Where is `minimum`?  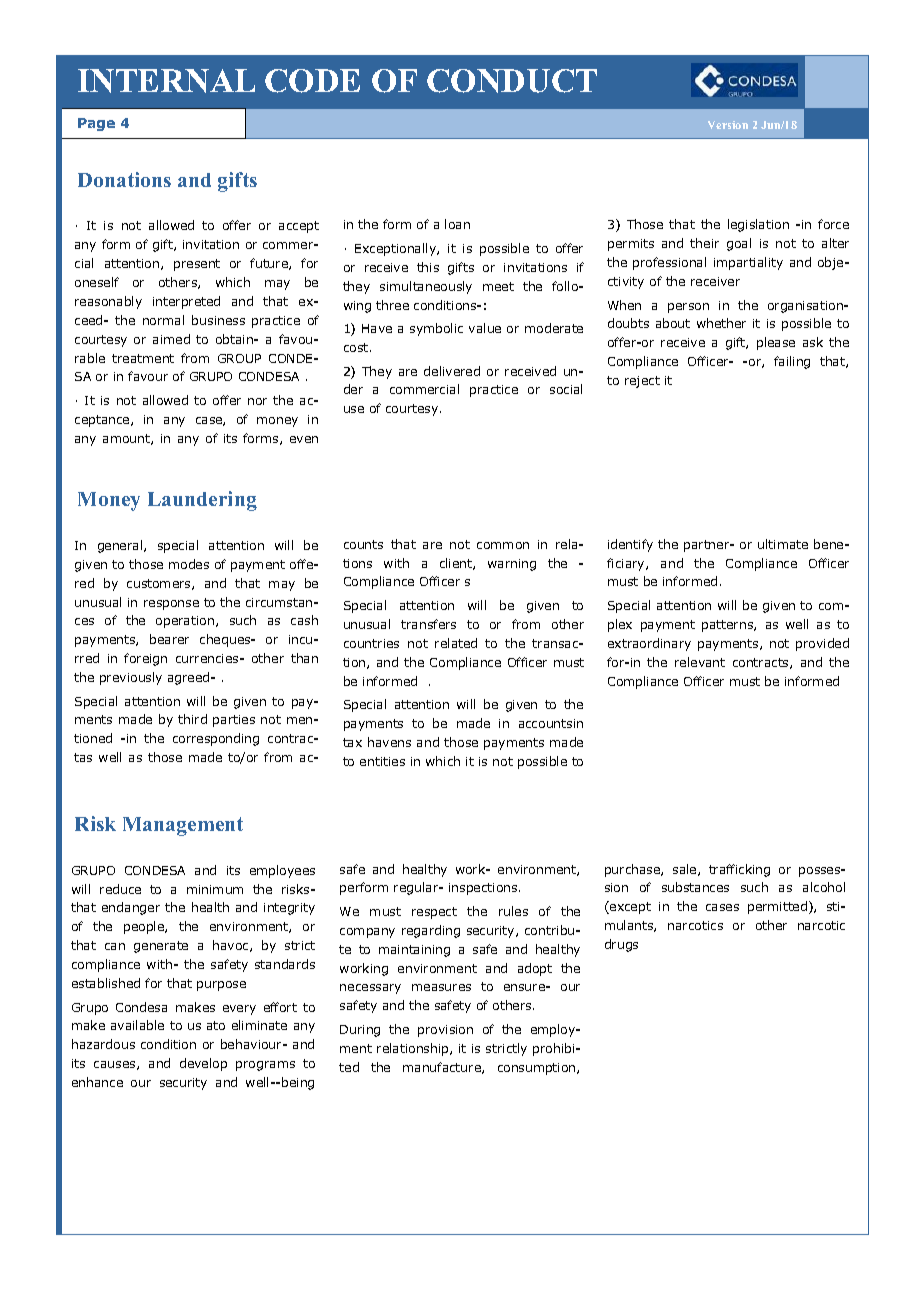
minimum is located at coordinates (215, 889).
